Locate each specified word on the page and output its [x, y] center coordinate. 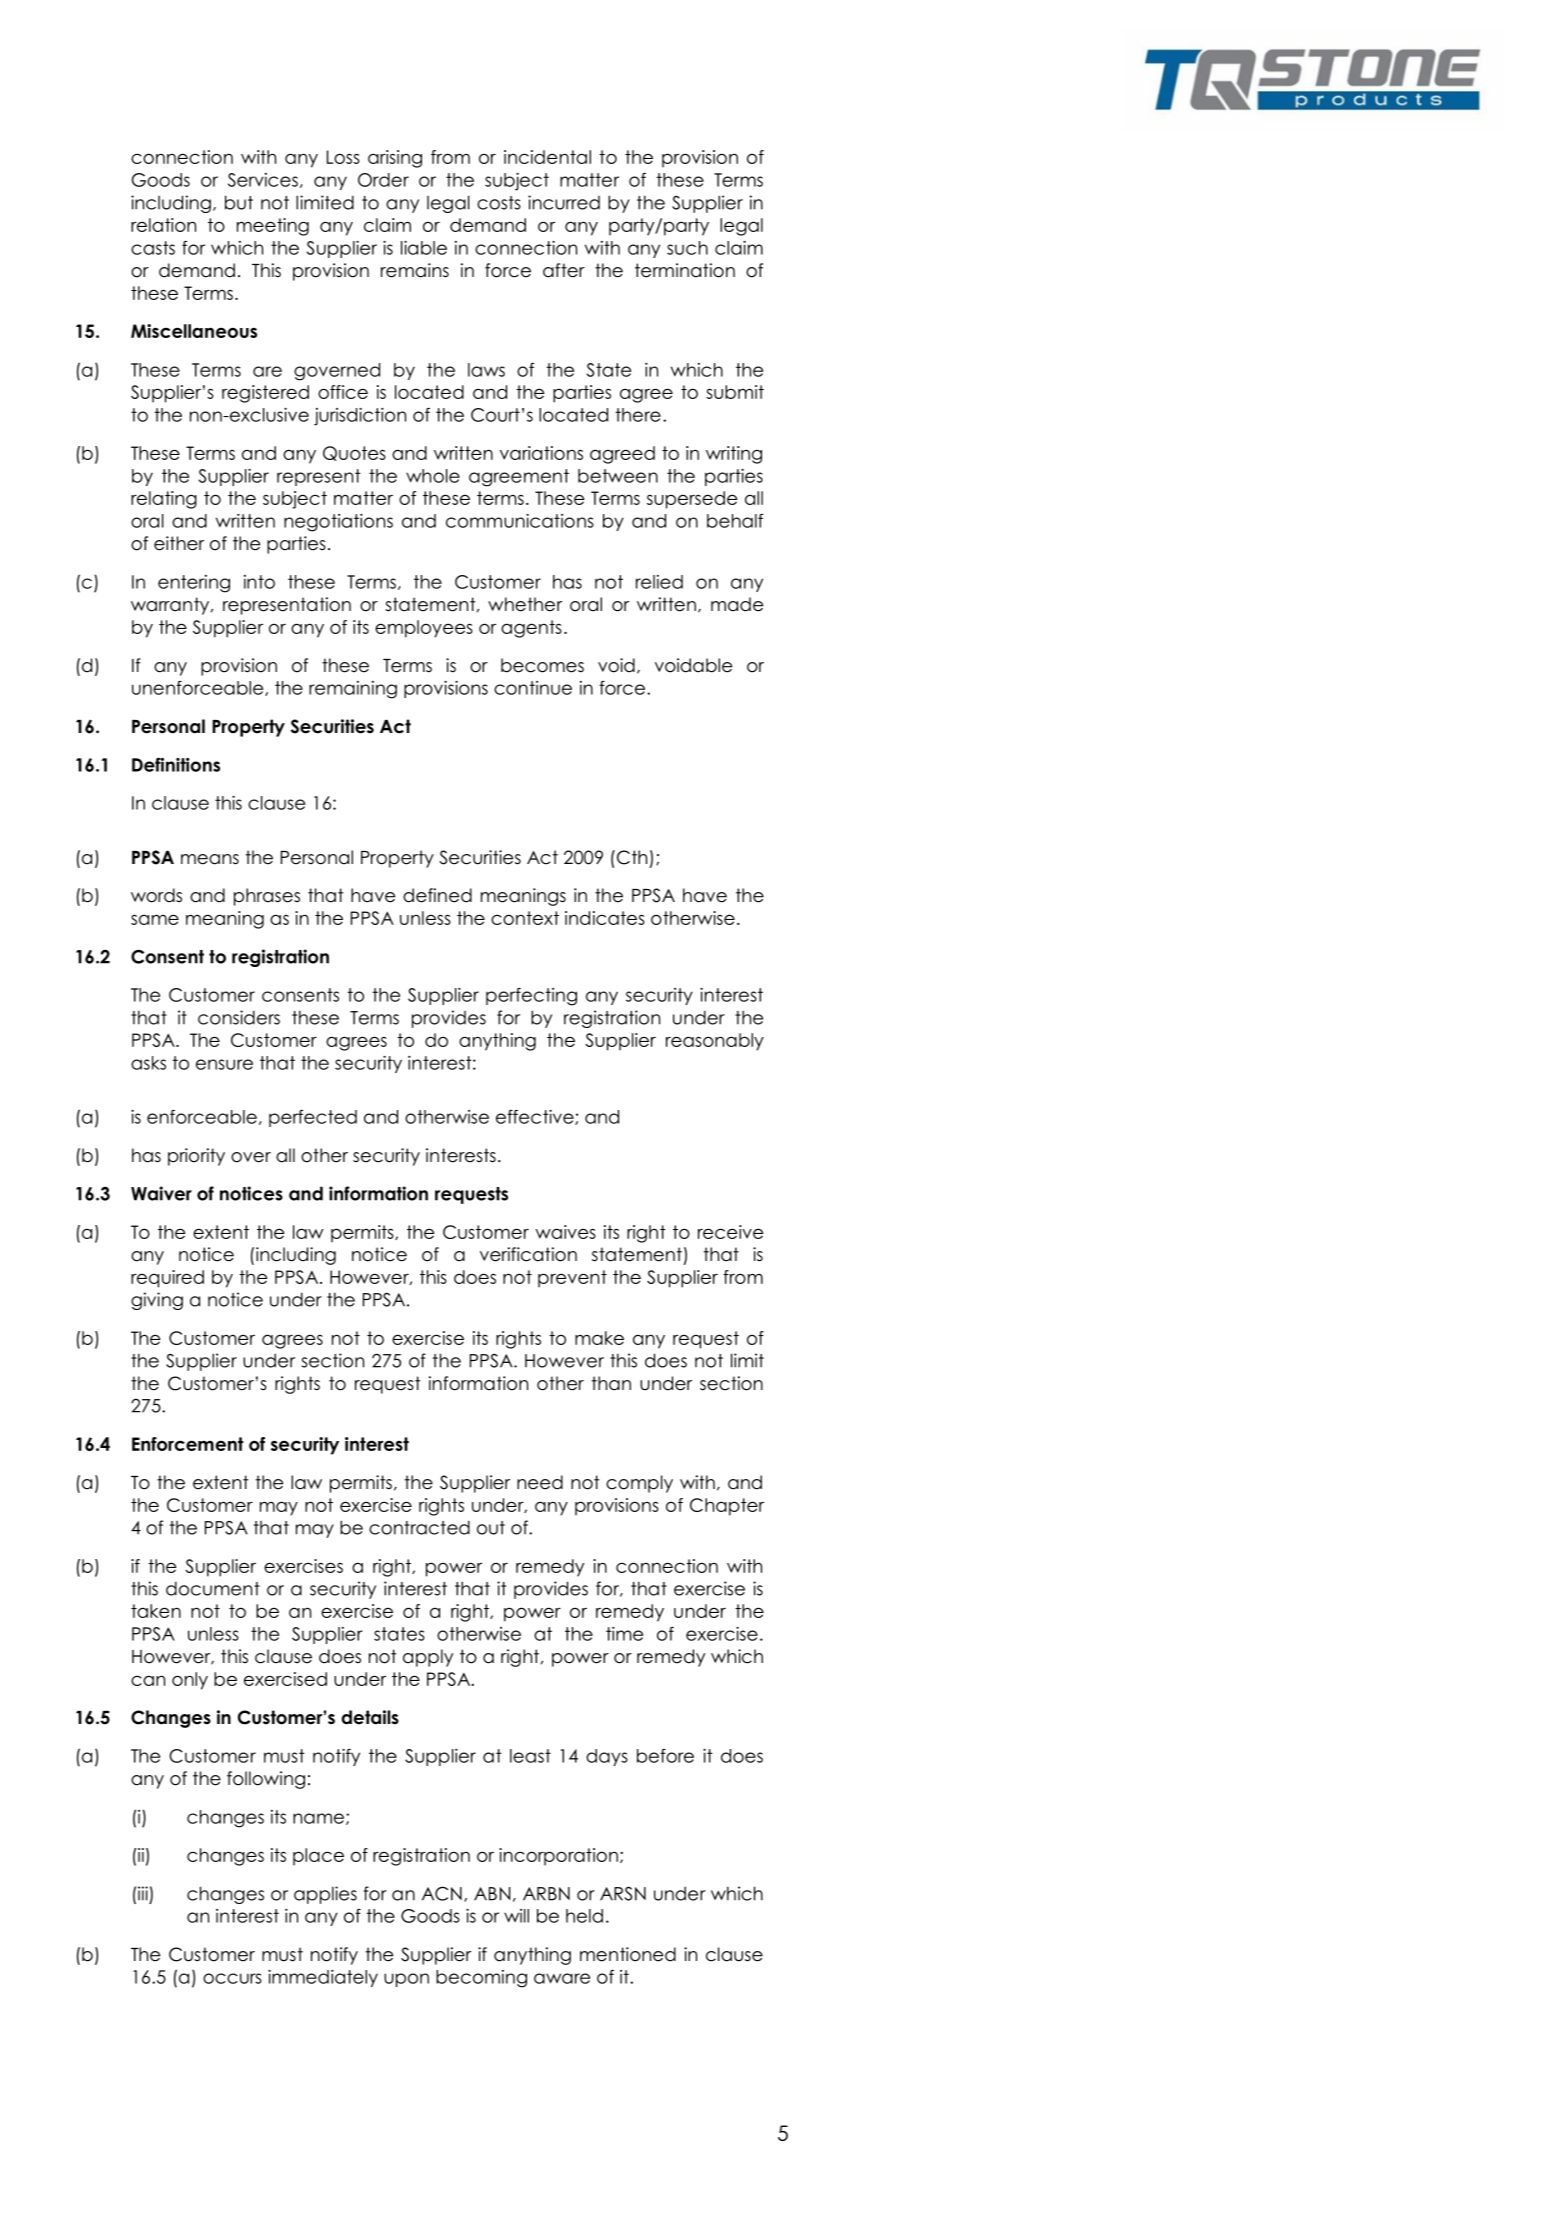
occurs [232, 1978]
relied [659, 582]
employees [424, 629]
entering [194, 584]
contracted [419, 1527]
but [239, 202]
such [687, 248]
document [213, 1588]
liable [424, 248]
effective [536, 1117]
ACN [442, 1893]
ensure [224, 1064]
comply [639, 1484]
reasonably [715, 1042]
